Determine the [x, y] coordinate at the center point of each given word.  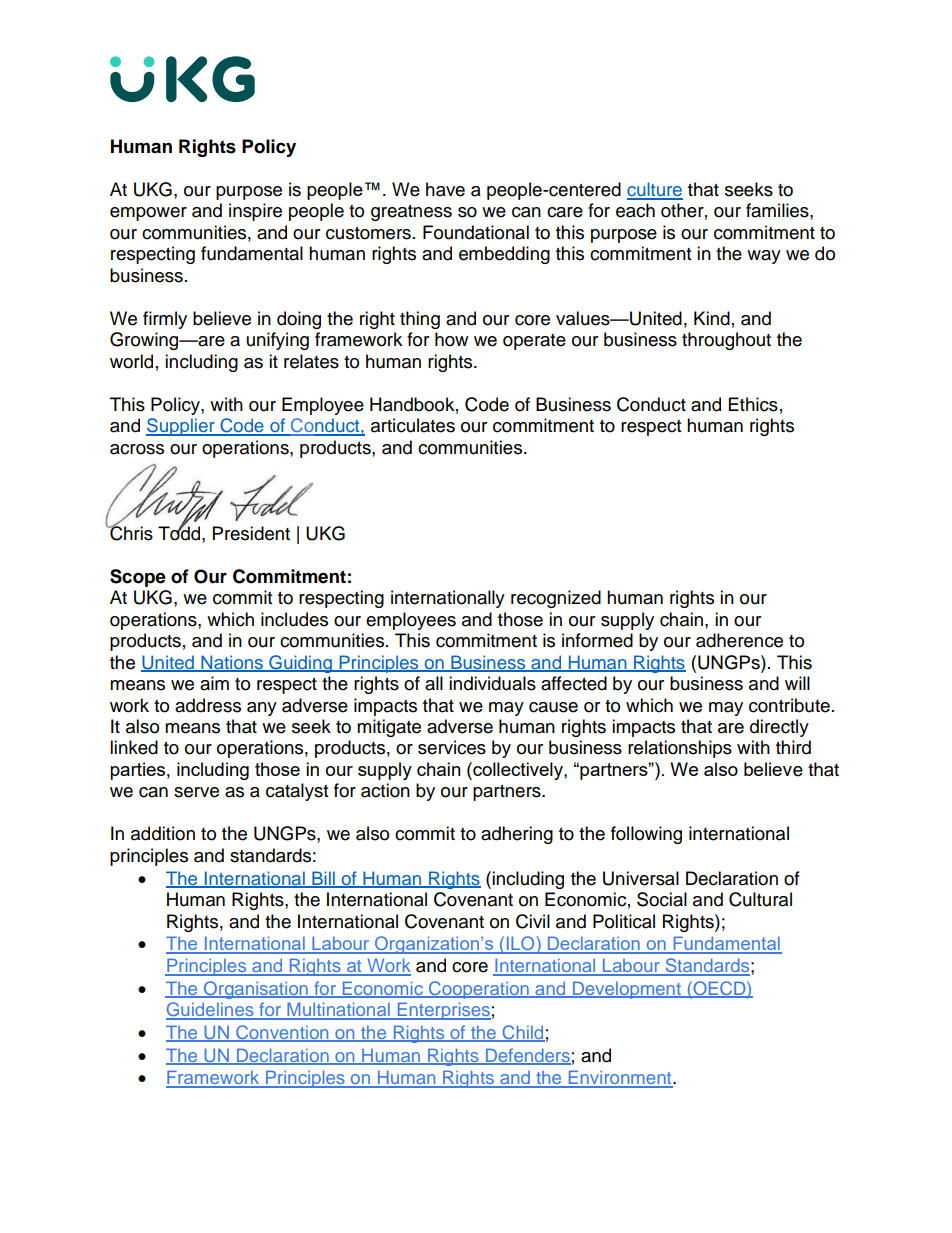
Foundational [476, 232]
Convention [282, 1033]
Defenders [527, 1056]
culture [655, 190]
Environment [620, 1078]
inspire [255, 212]
